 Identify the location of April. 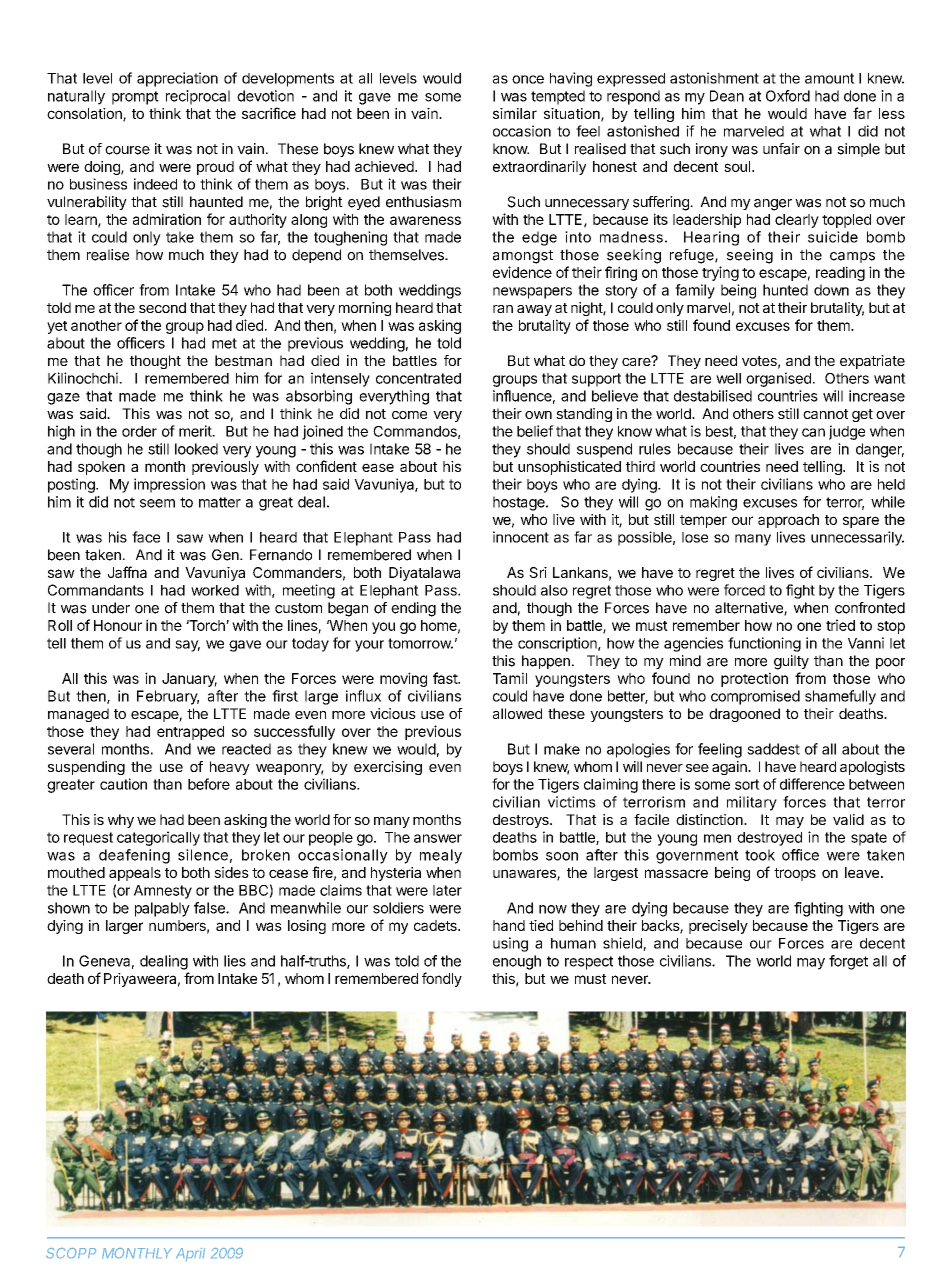
(190, 1254).
